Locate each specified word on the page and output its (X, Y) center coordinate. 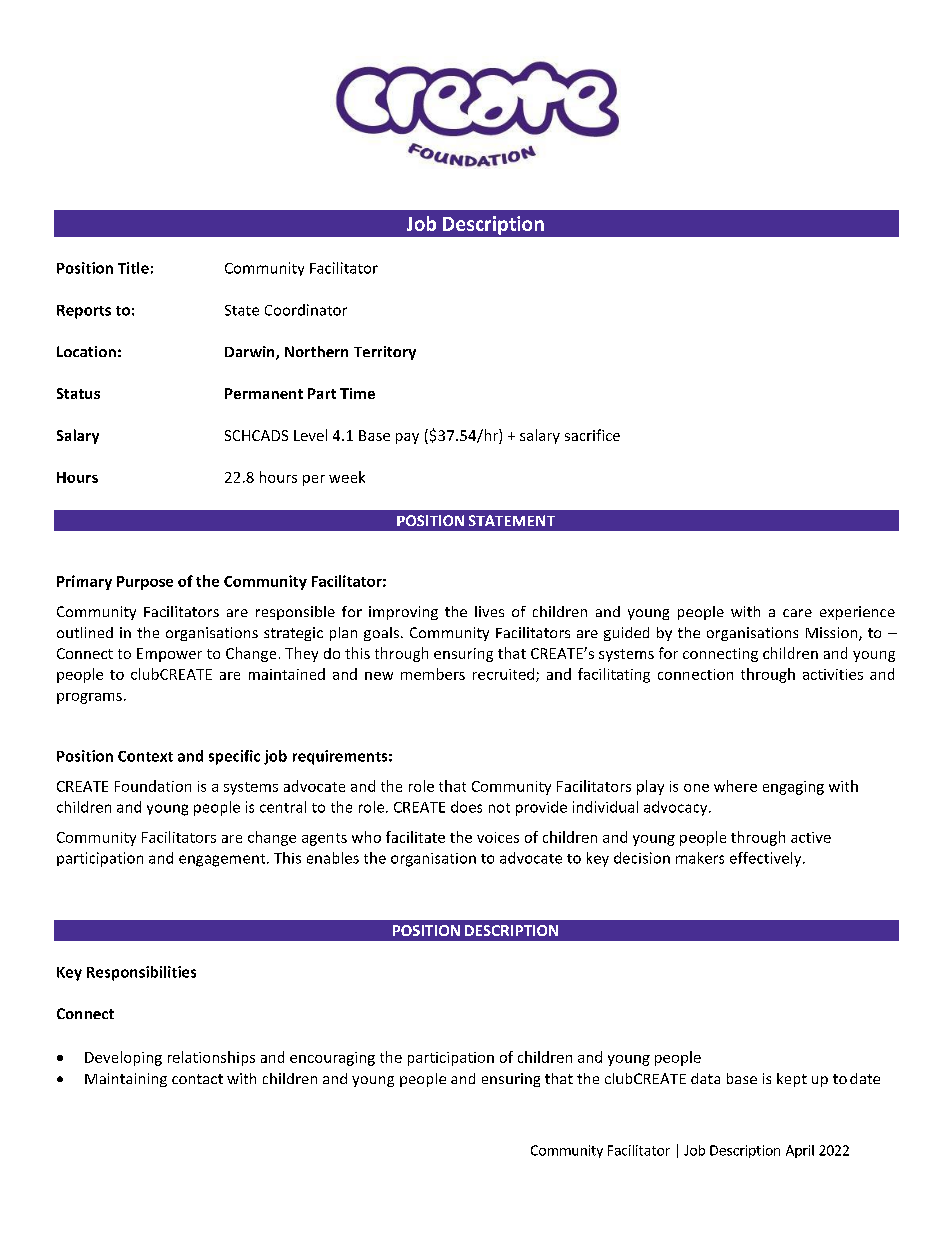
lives (489, 611)
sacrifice (592, 435)
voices (498, 837)
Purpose (145, 583)
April (800, 1151)
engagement (223, 860)
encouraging (332, 1059)
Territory (385, 353)
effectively (767, 859)
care (797, 613)
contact (197, 1079)
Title (133, 268)
